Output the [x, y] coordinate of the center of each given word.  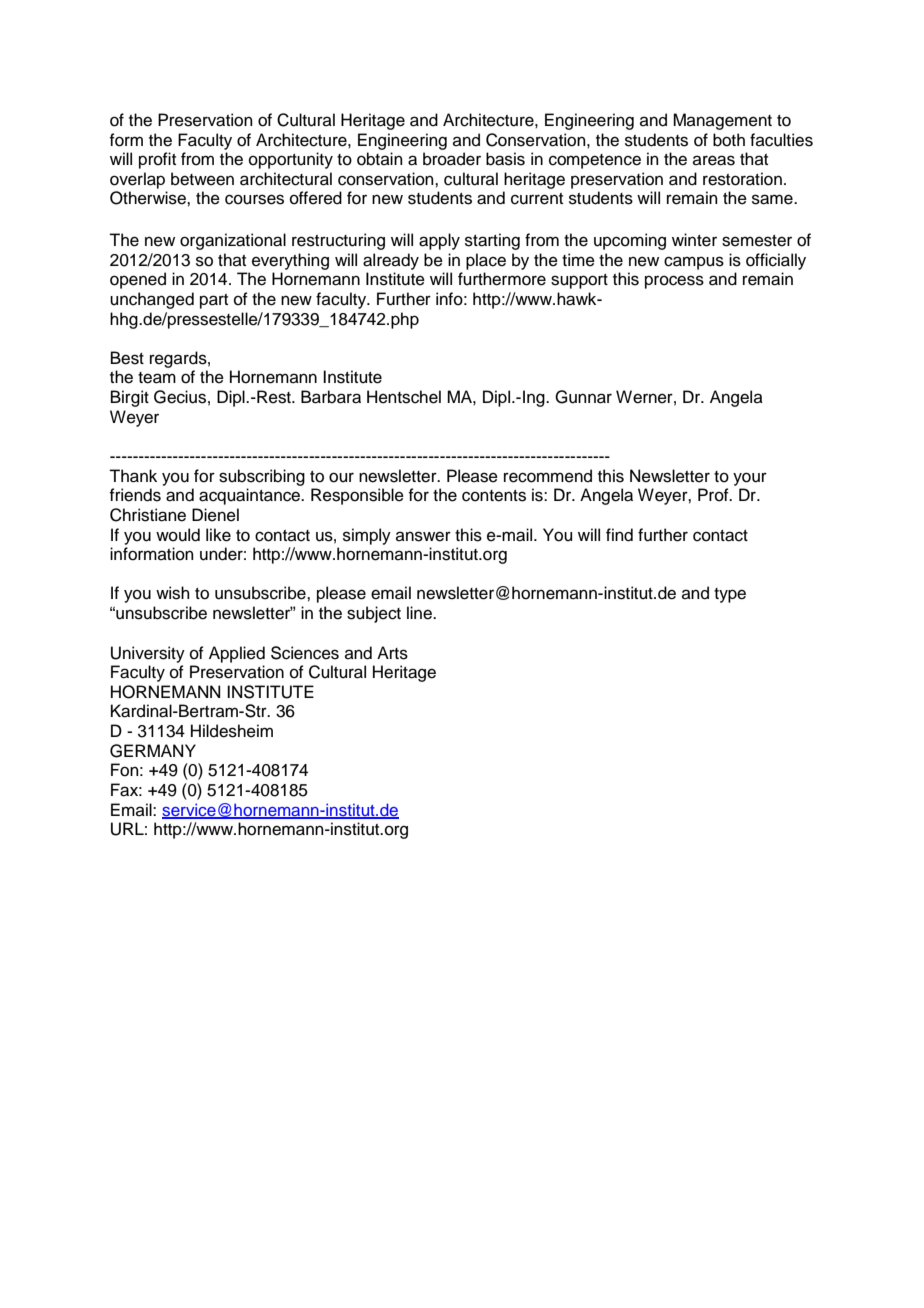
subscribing [262, 477]
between [202, 179]
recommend [548, 476]
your [750, 479]
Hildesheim [232, 731]
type [730, 595]
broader [452, 159]
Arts [392, 653]
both [729, 140]
